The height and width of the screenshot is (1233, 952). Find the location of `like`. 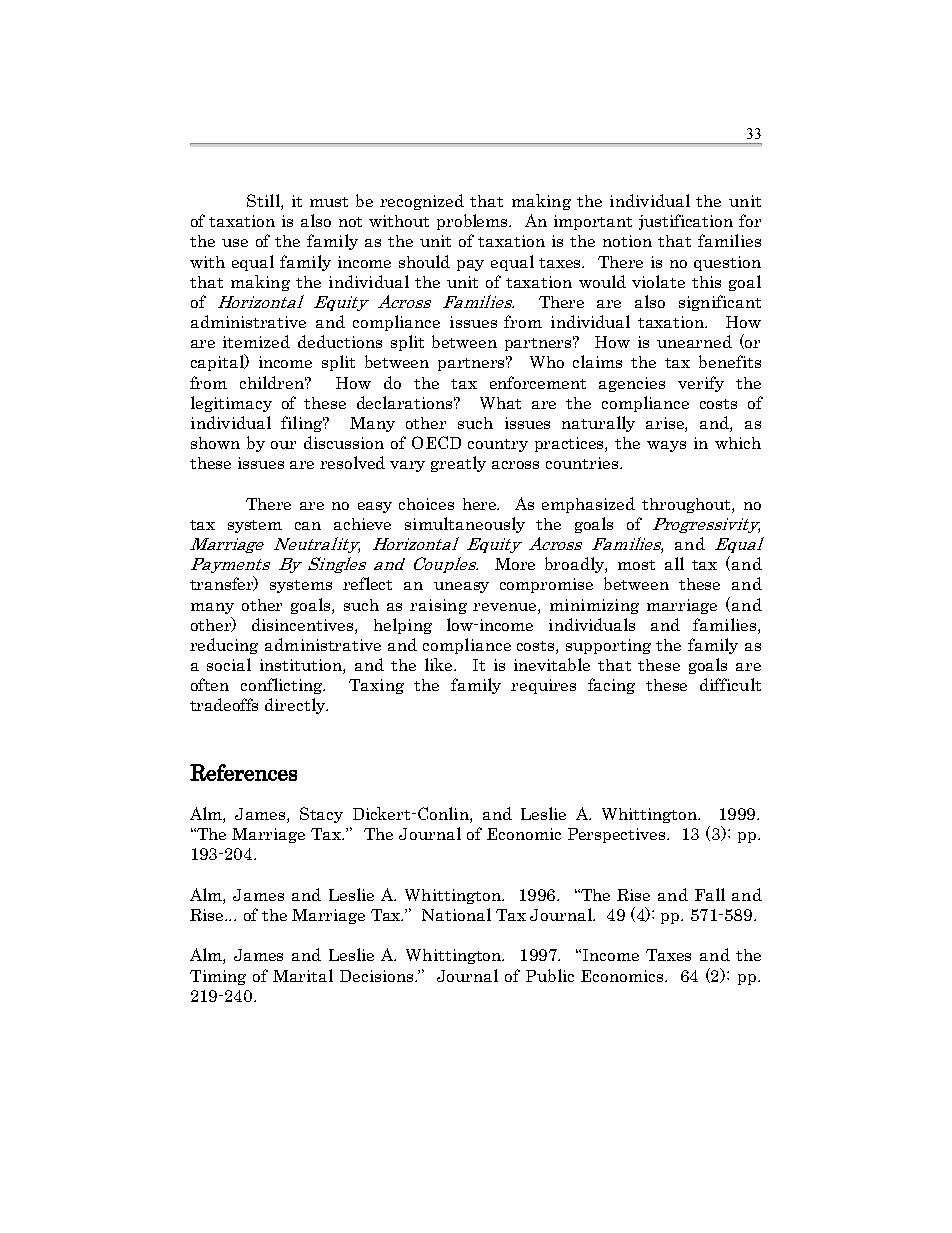

like is located at coordinates (440, 664).
